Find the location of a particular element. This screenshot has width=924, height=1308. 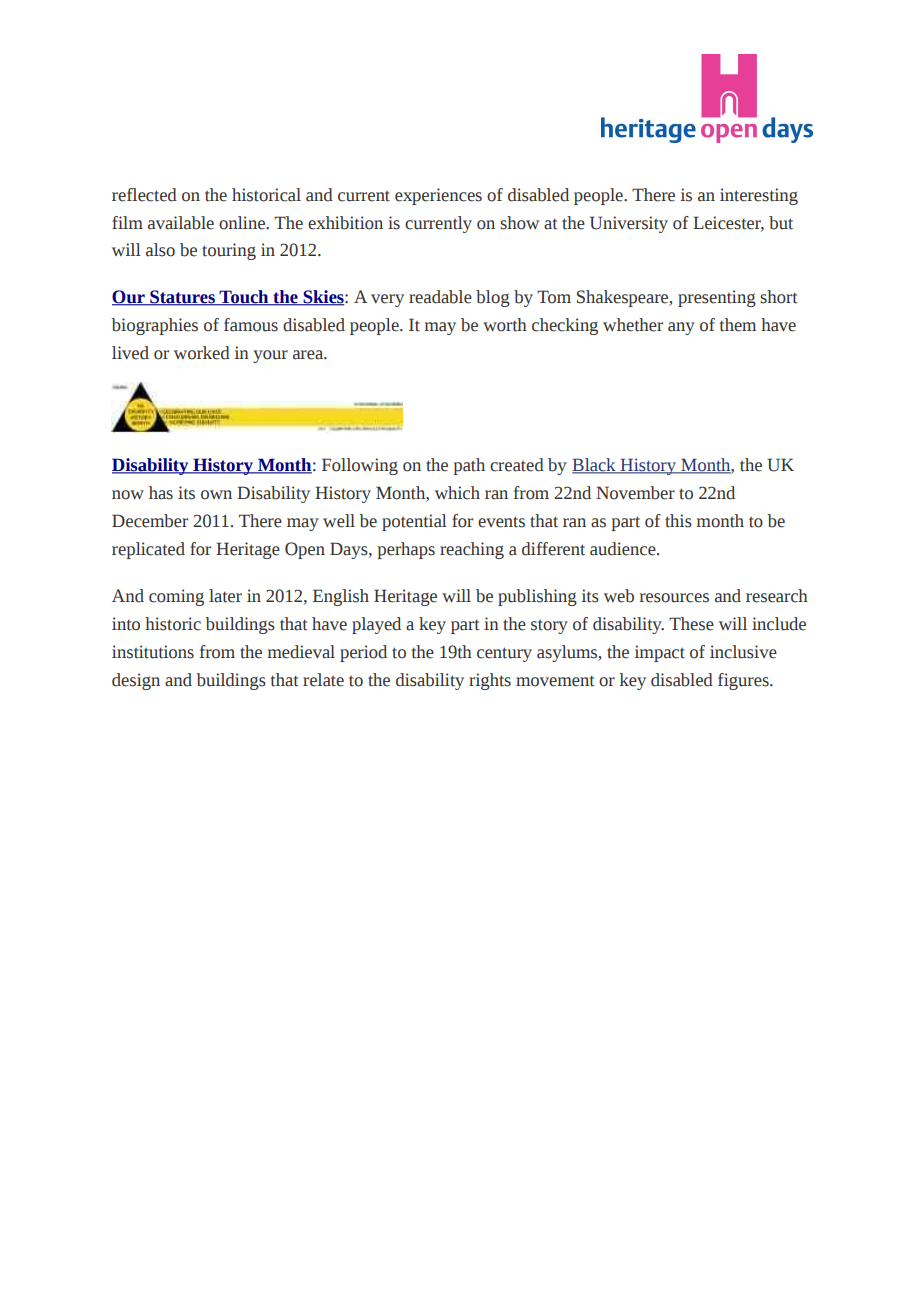

readable is located at coordinates (440, 297).
